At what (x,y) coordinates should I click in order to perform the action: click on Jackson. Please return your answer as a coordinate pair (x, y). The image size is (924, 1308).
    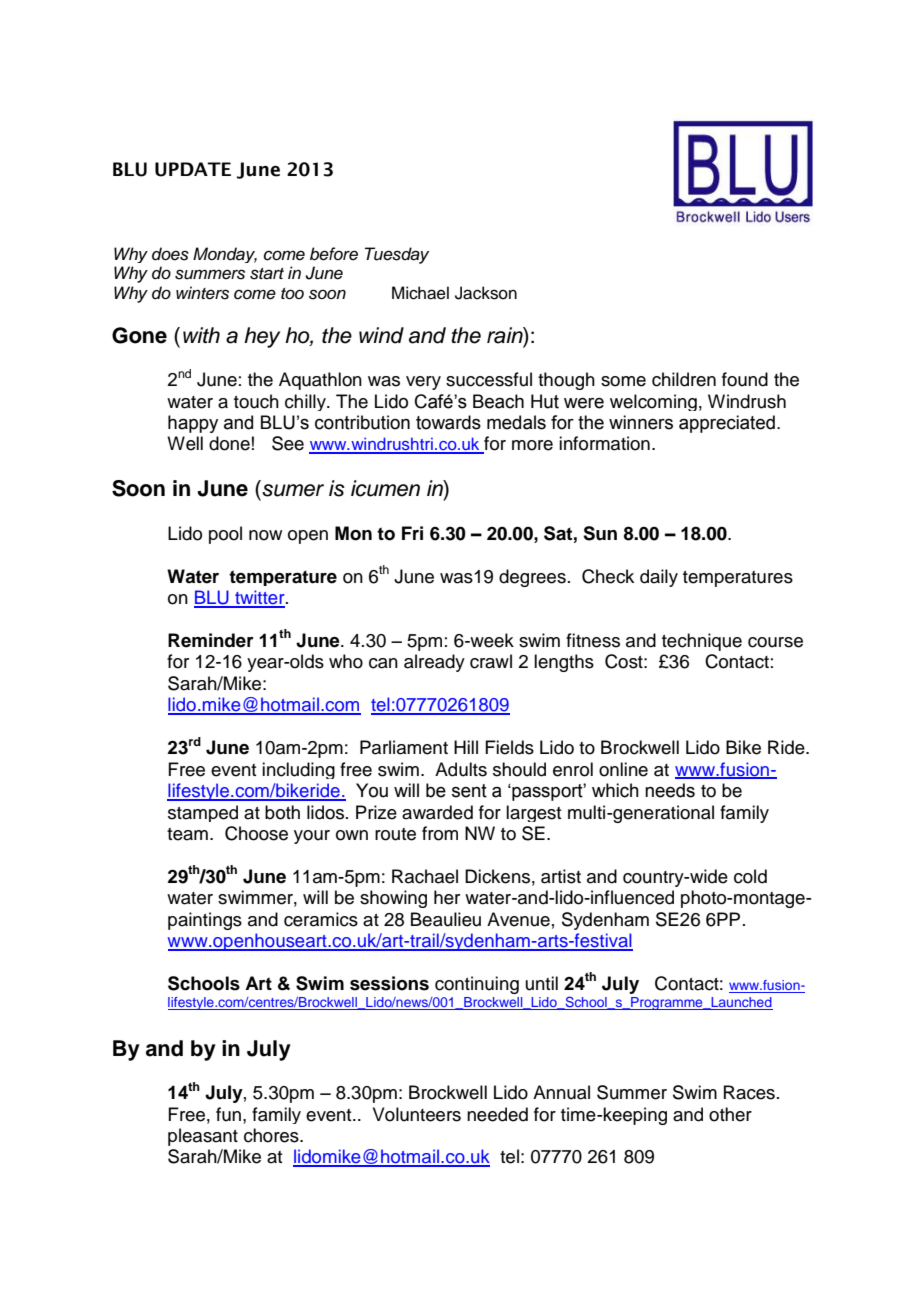
    Looking at the image, I should click on (486, 293).
